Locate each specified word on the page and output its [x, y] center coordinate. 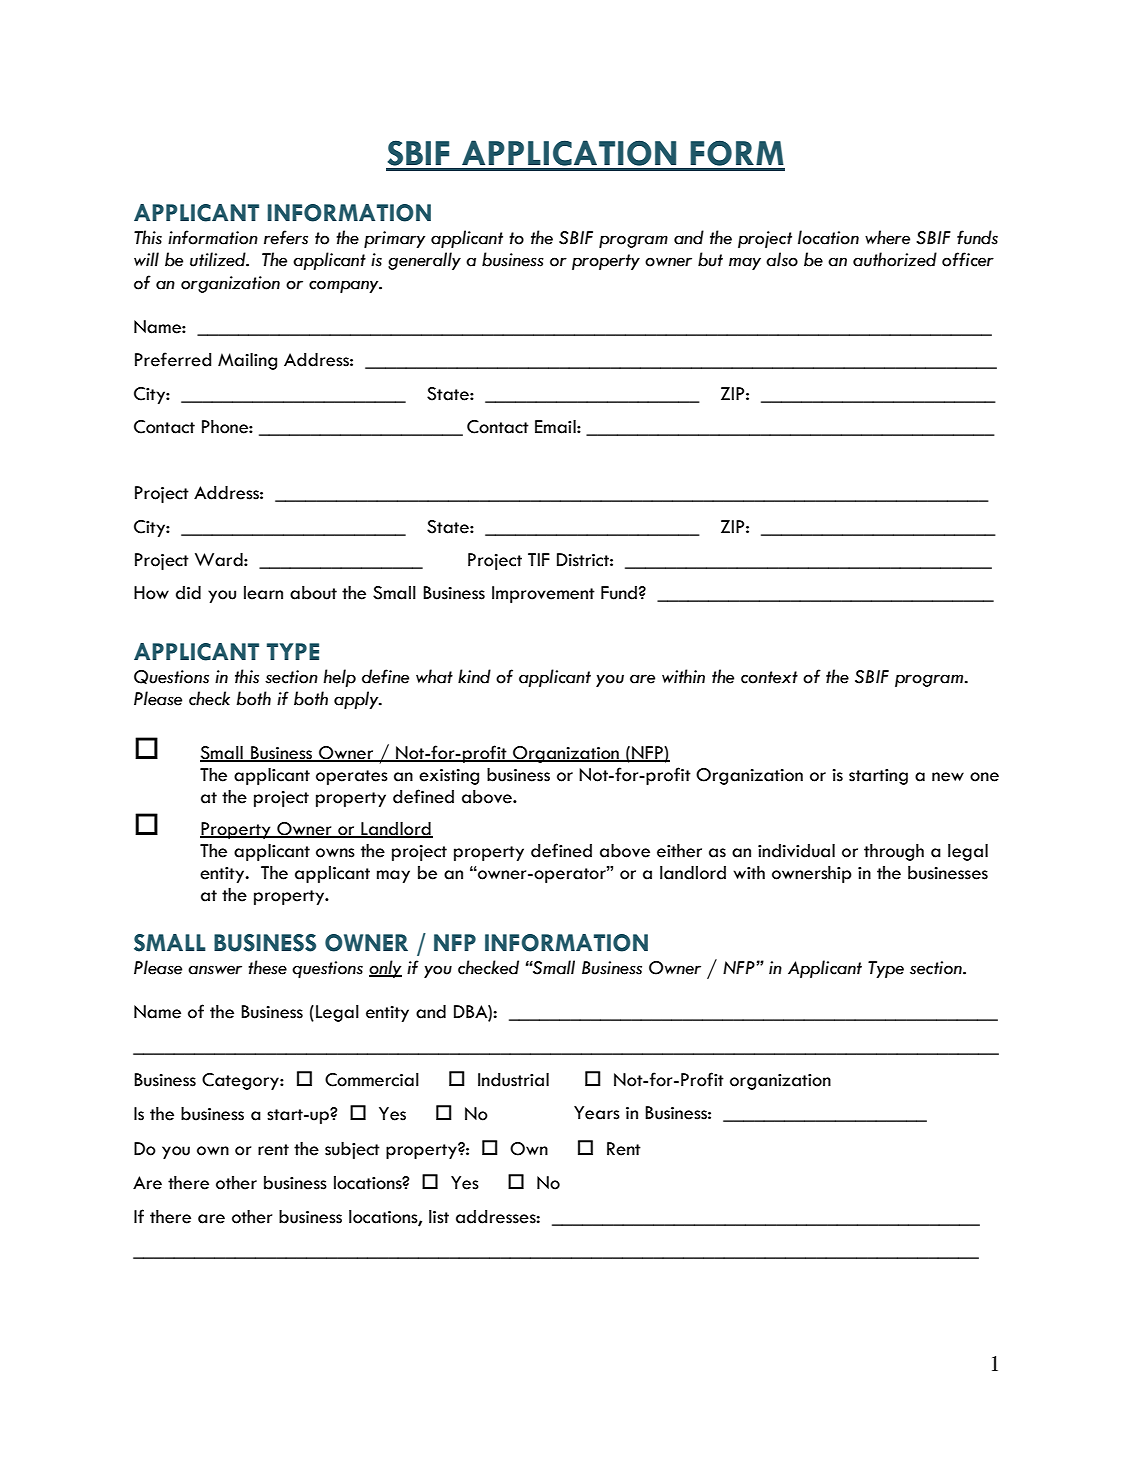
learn [263, 593]
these [267, 967]
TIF [539, 559]
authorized [895, 259]
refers [286, 237]
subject [352, 1150]
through [894, 852]
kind [474, 676]
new [948, 777]
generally [424, 261]
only [385, 969]
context [769, 677]
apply [357, 700]
